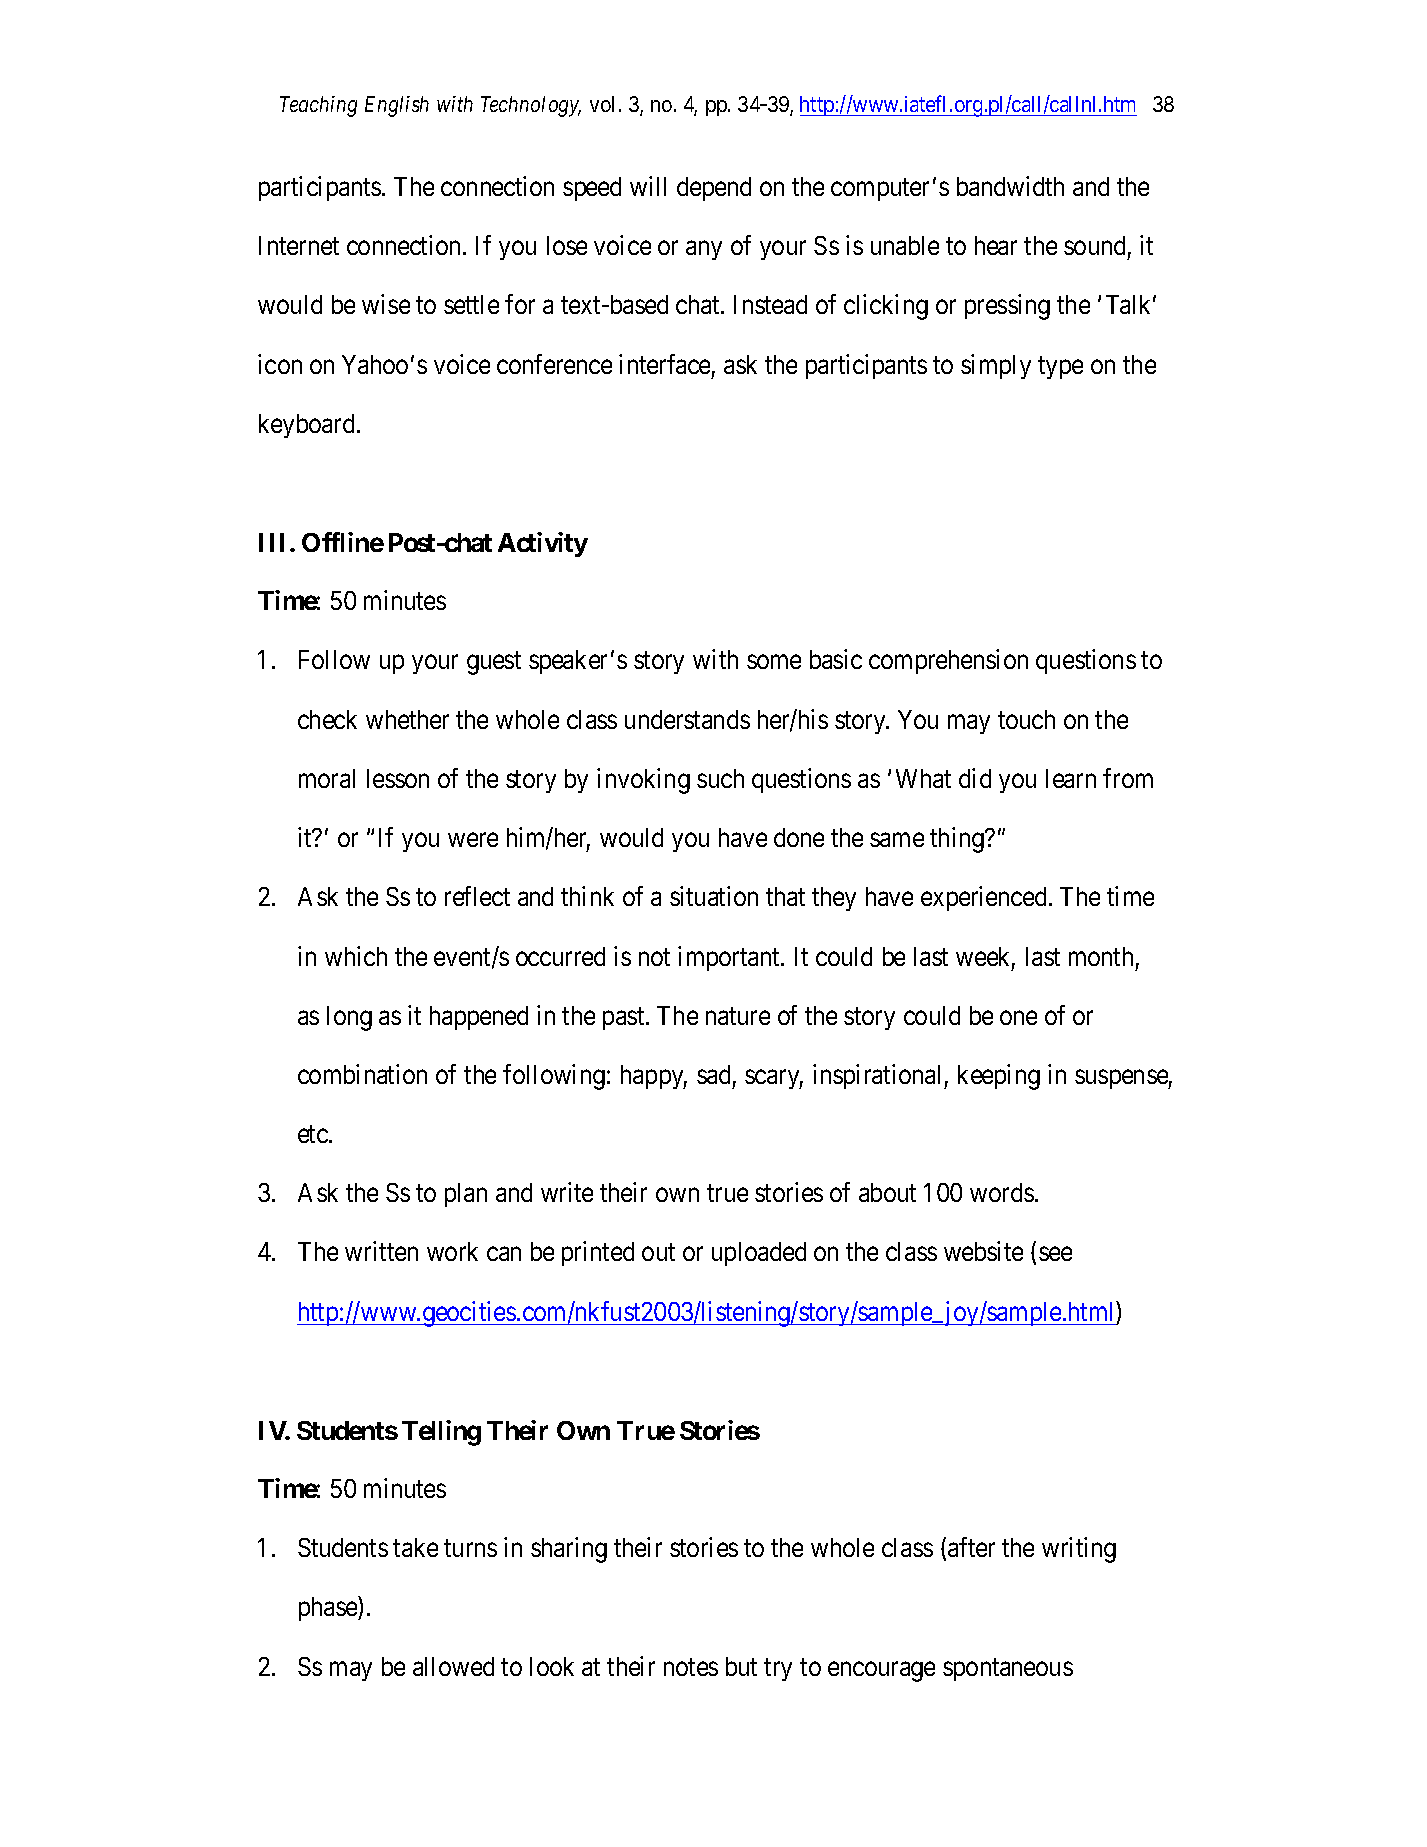 This document has width=1427, height=1847. I want to click on keeping, so click(999, 1077).
